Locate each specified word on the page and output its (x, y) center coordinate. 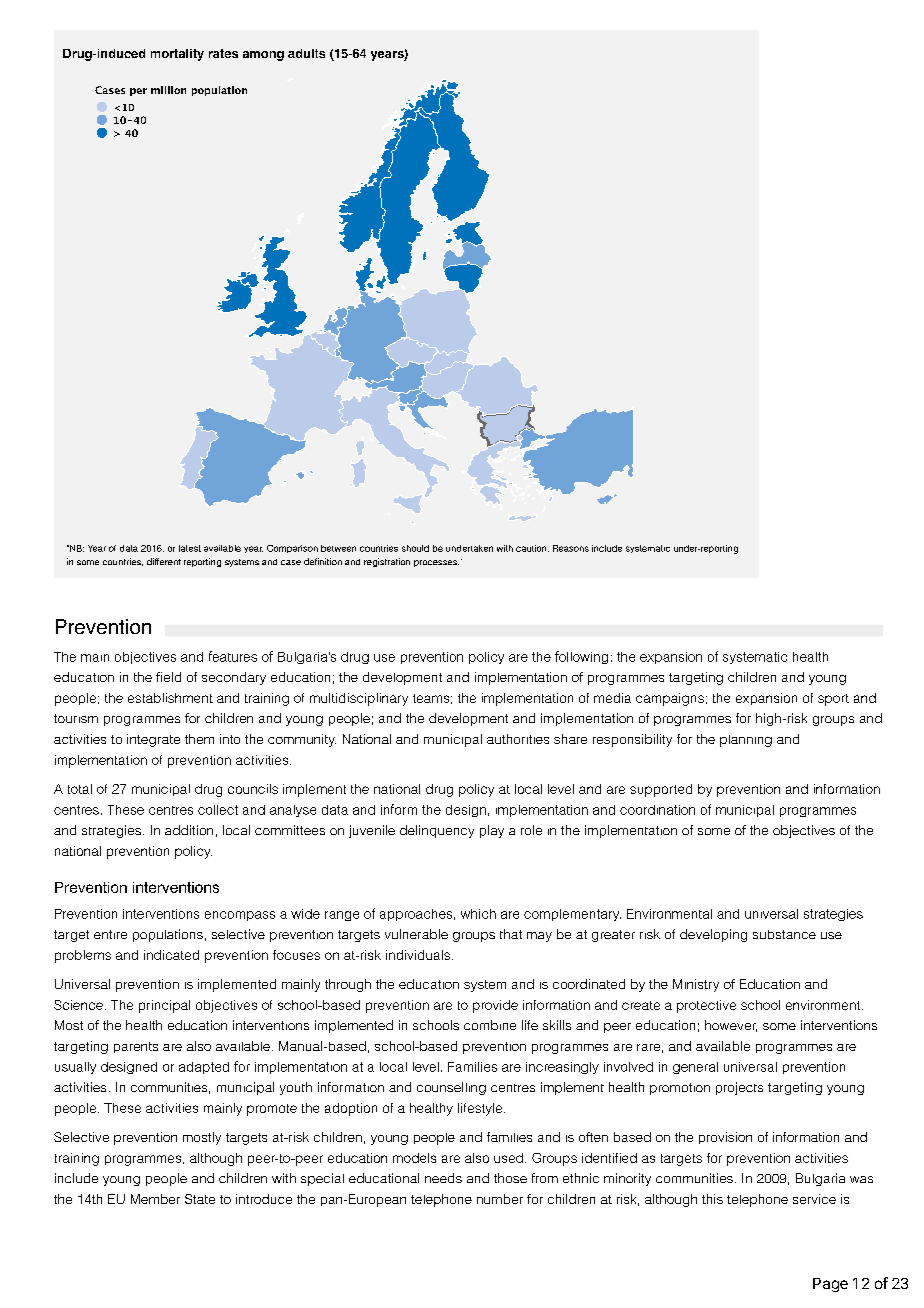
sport (833, 700)
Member (155, 1199)
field (168, 677)
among (263, 56)
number (500, 1199)
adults (306, 53)
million (168, 90)
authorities (518, 739)
